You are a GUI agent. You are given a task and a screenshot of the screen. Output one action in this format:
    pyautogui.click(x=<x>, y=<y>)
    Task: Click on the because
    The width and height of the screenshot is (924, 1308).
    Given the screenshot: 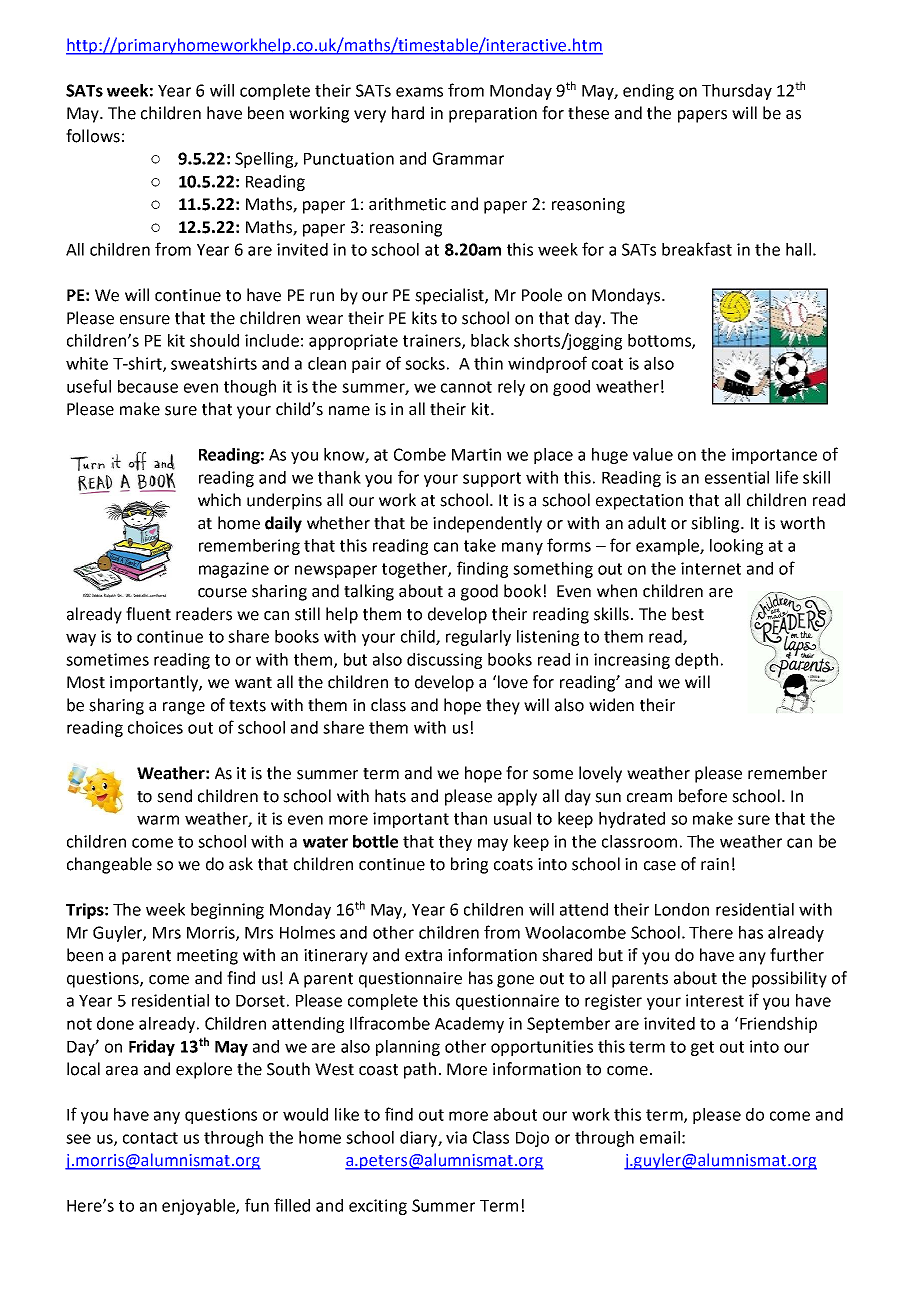 What is the action you would take?
    pyautogui.click(x=148, y=386)
